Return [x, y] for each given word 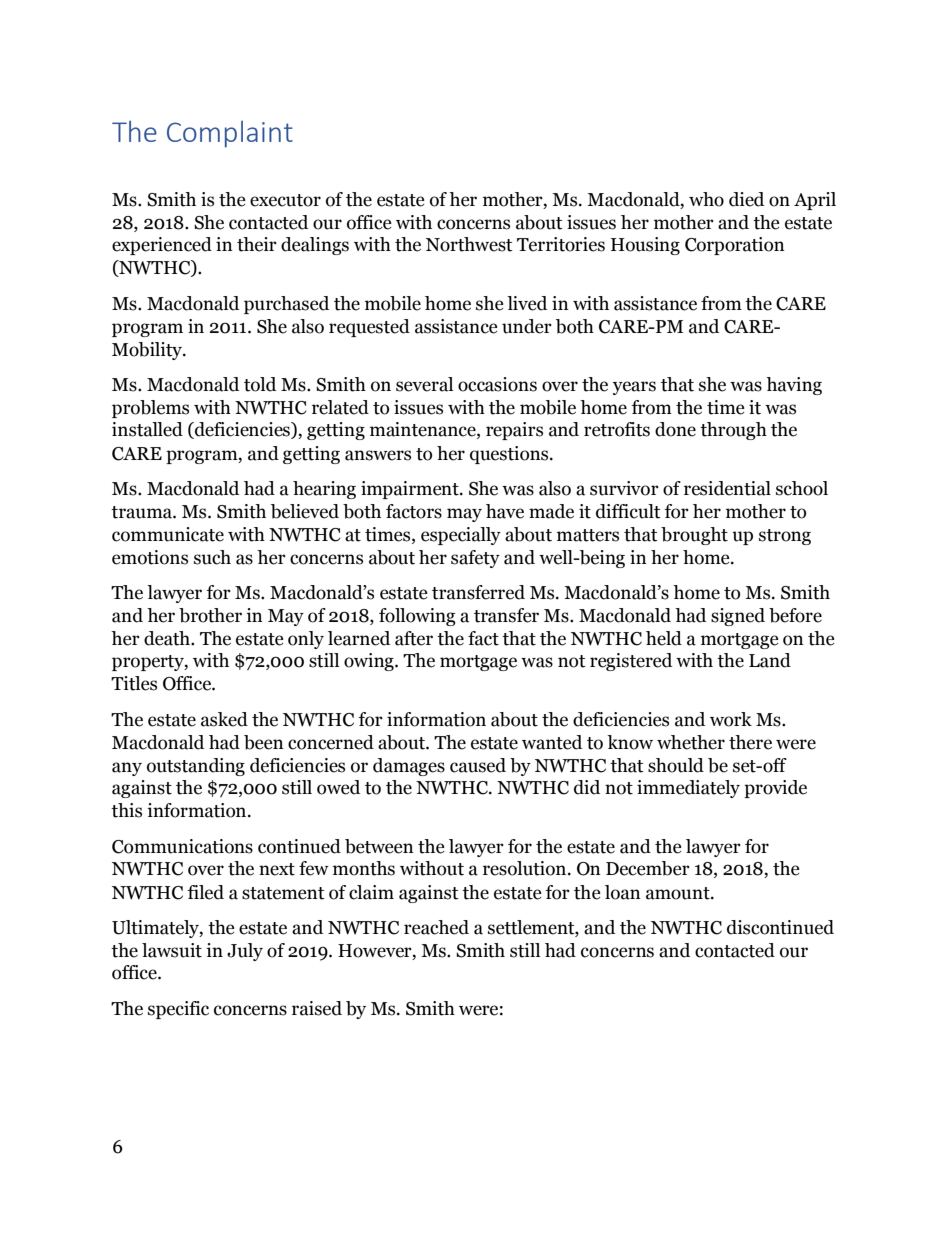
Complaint [230, 134]
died [746, 199]
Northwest [469, 244]
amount [679, 893]
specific [178, 1010]
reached [436, 927]
